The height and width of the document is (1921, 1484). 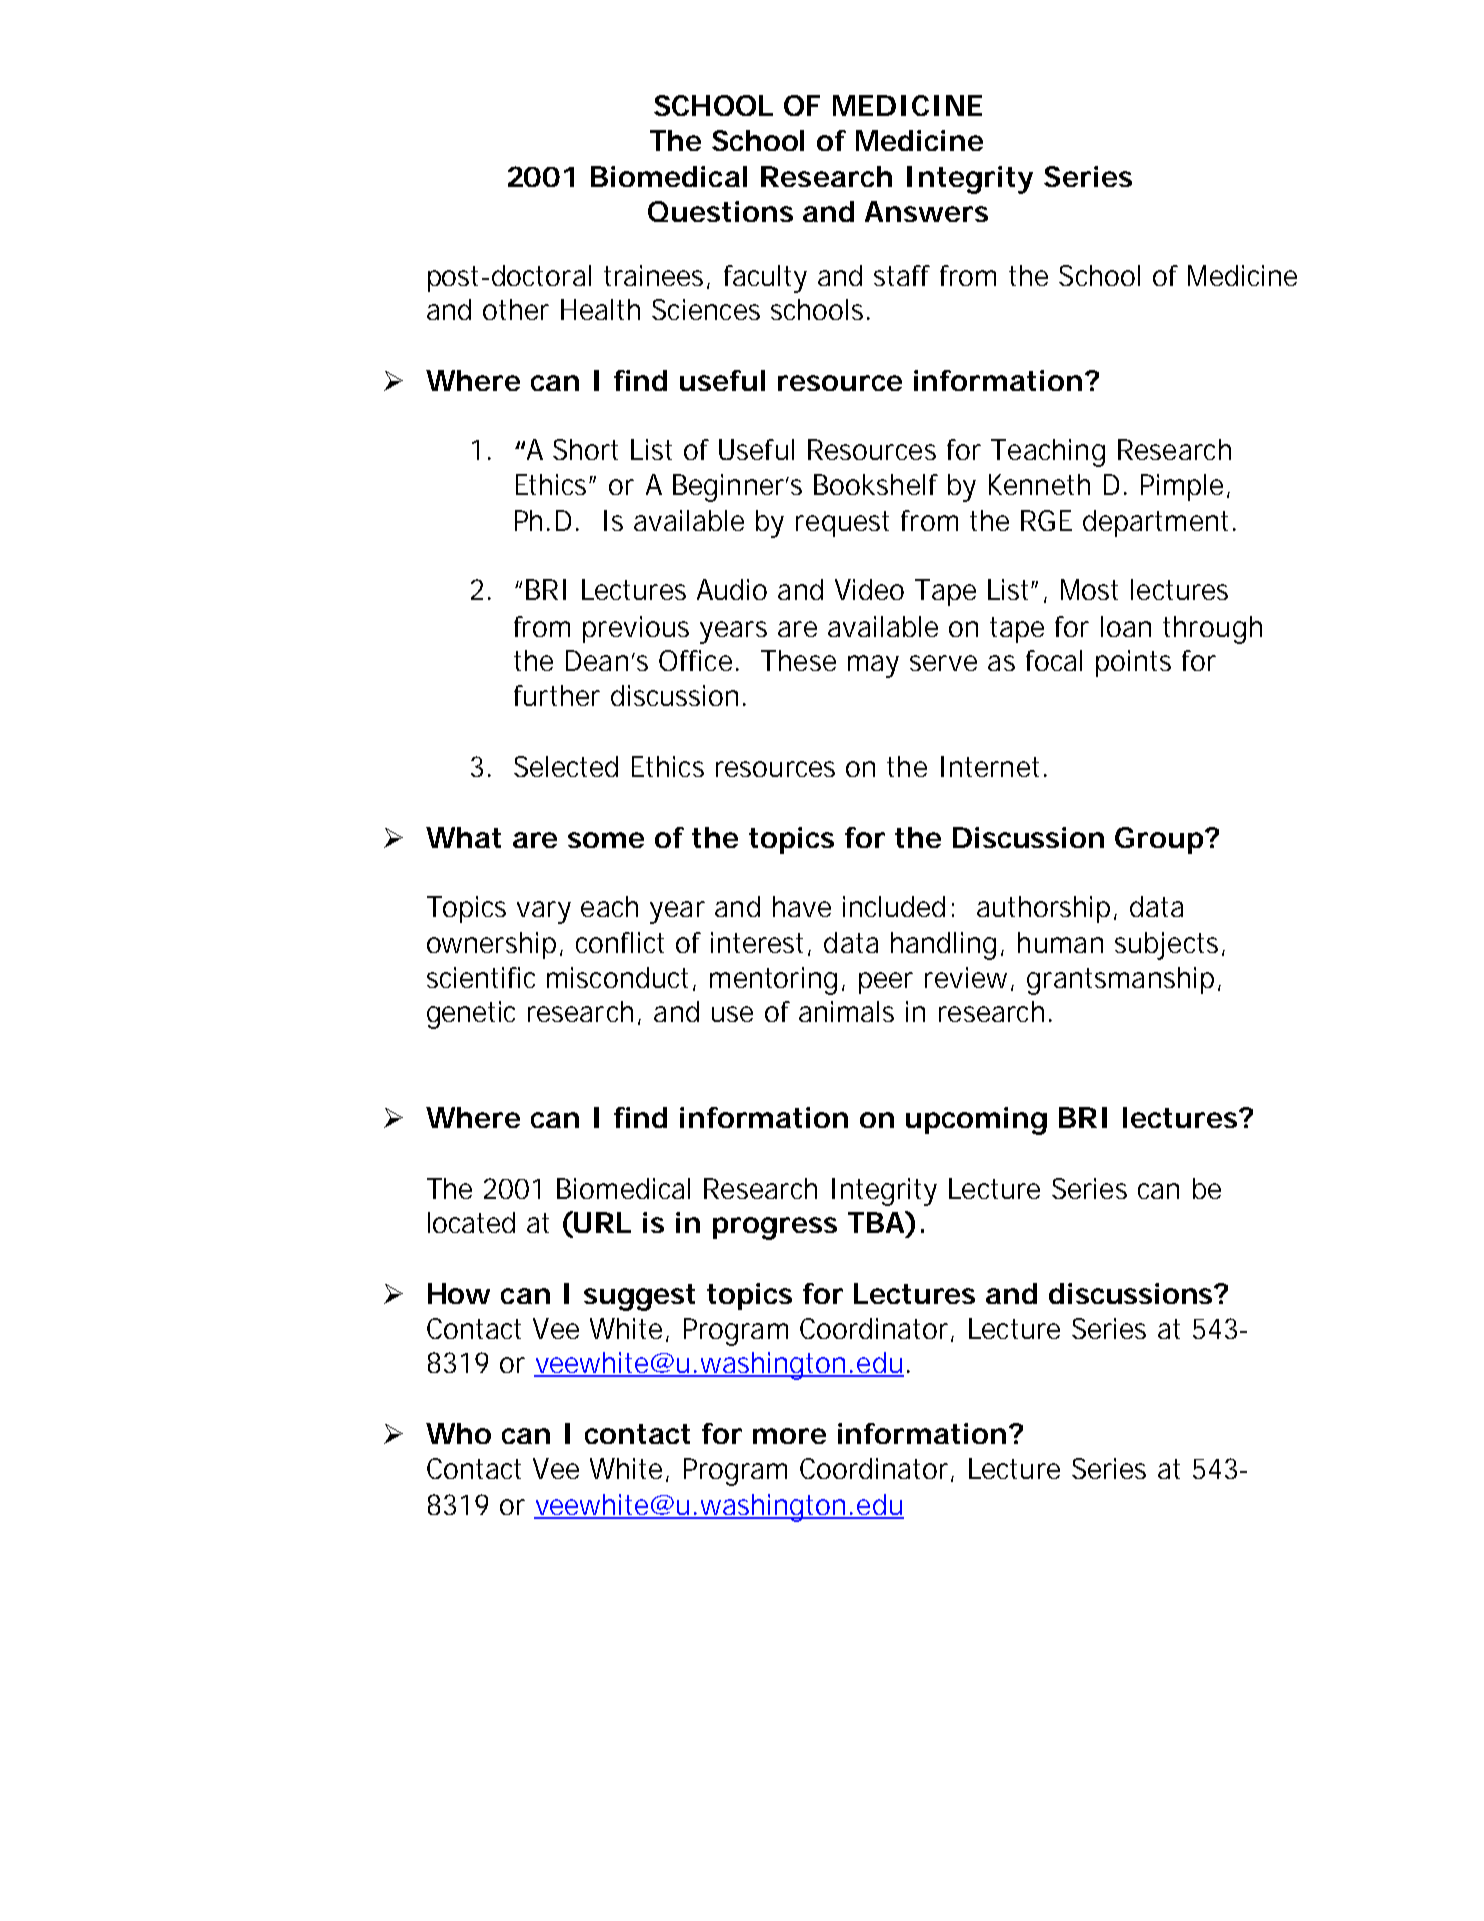 What do you see at coordinates (606, 840) in the document?
I see `some` at bounding box center [606, 840].
